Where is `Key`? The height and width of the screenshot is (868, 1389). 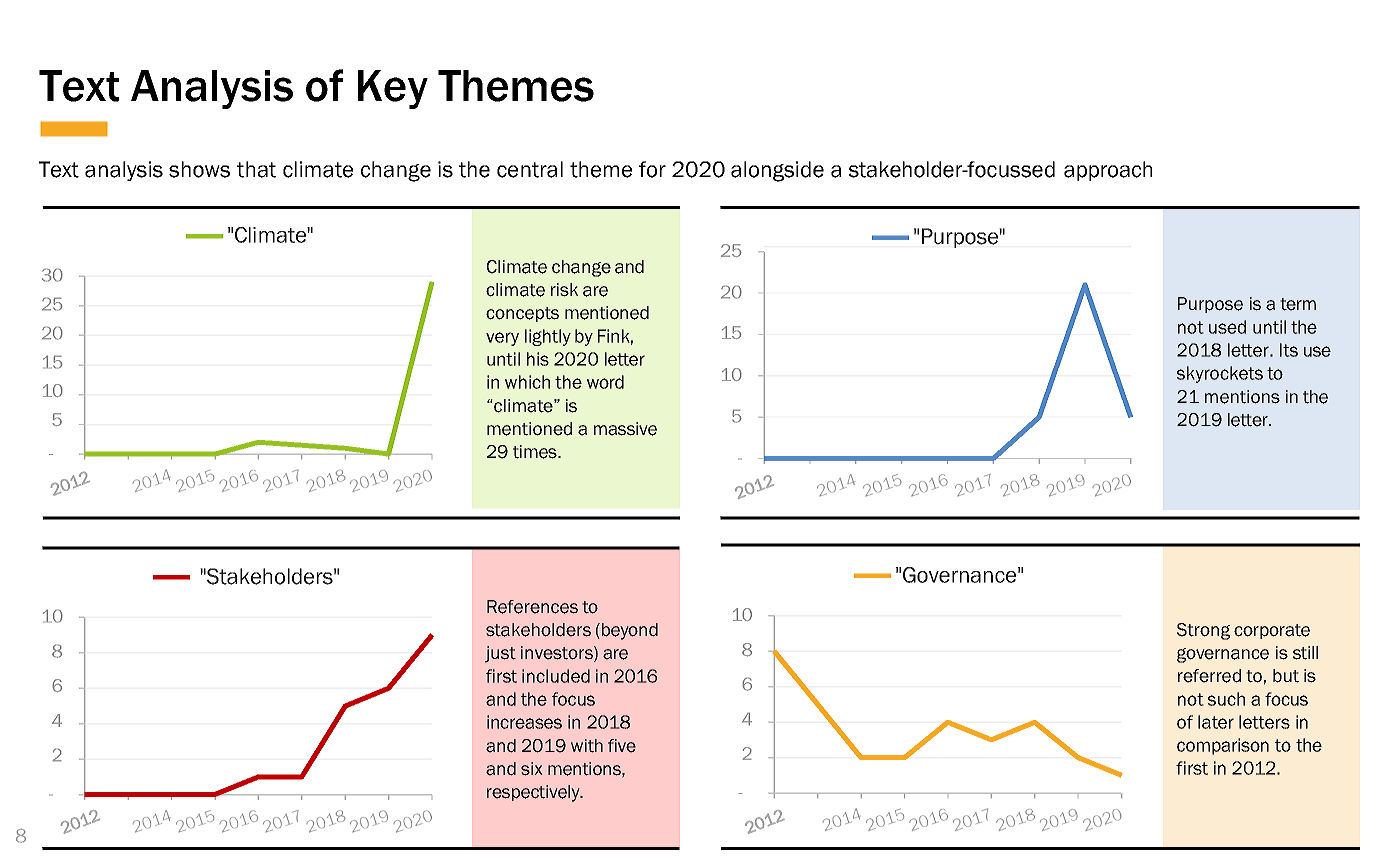 Key is located at coordinates (393, 89).
